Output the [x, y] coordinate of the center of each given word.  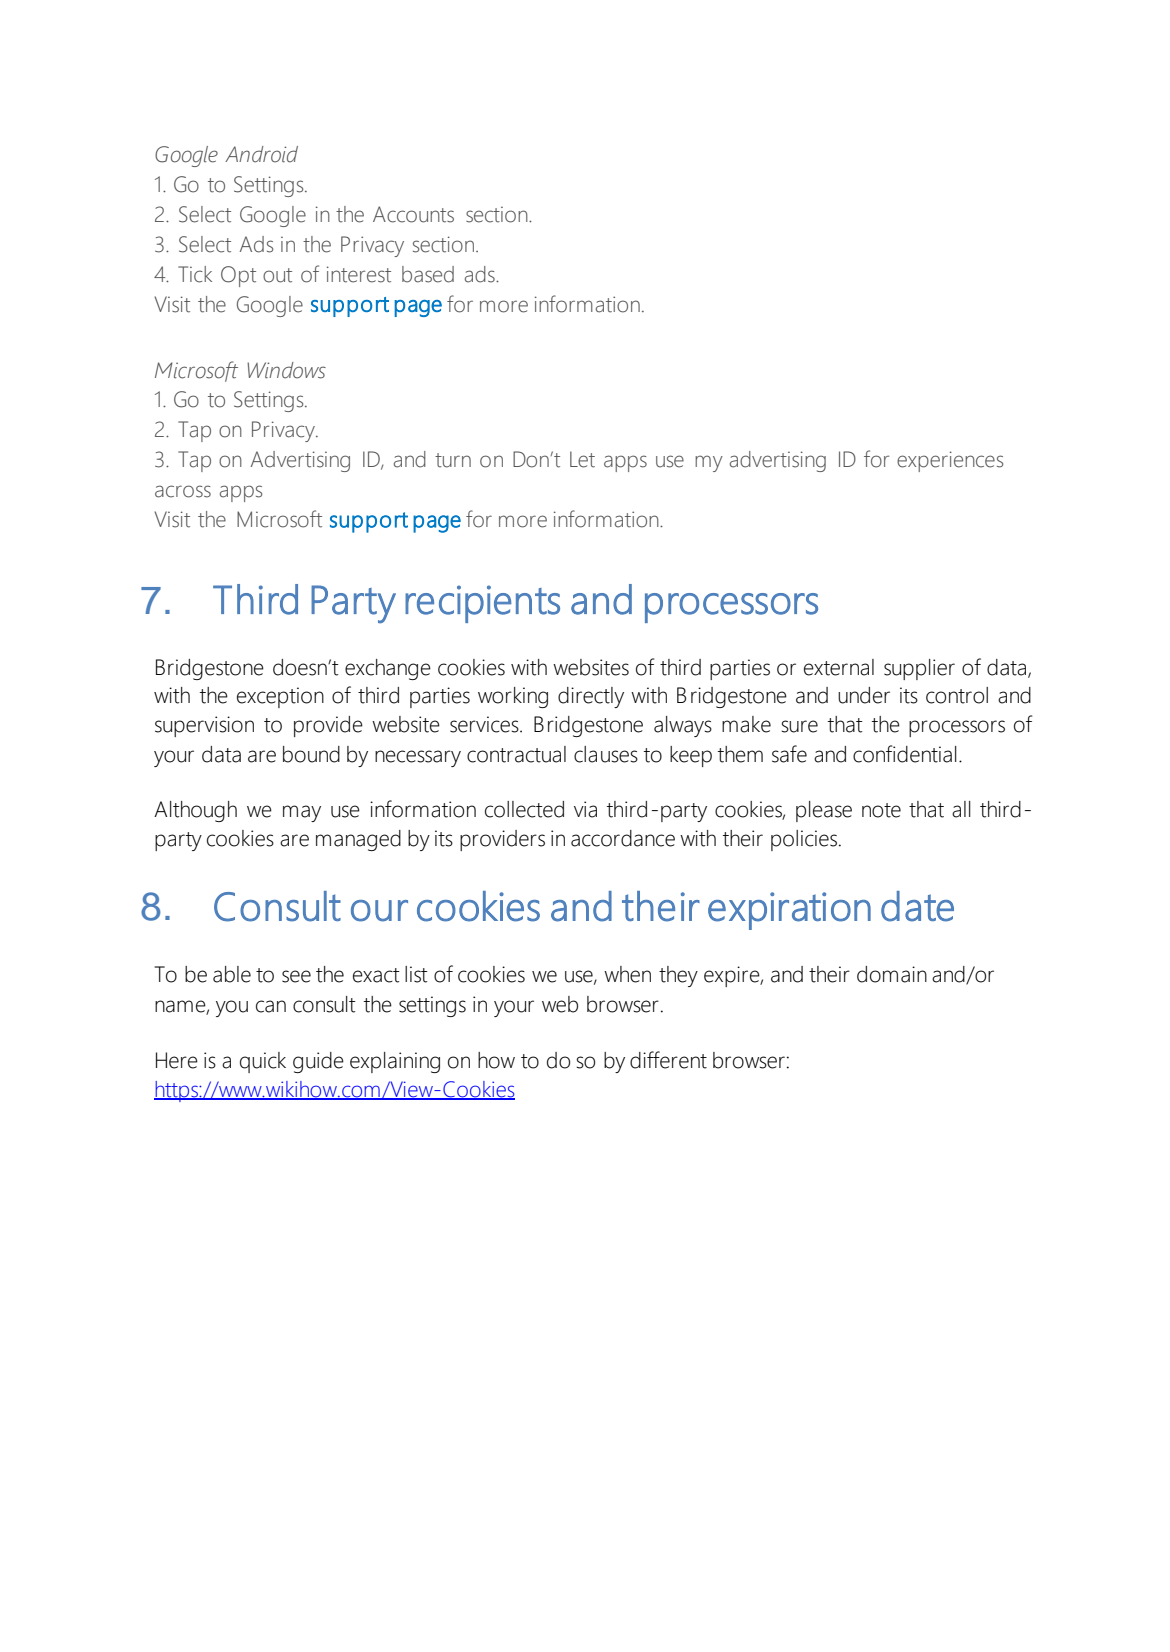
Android [261, 154]
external [839, 667]
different [668, 1060]
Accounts [413, 214]
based [428, 274]
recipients [482, 604]
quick [263, 1062]
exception [280, 697]
